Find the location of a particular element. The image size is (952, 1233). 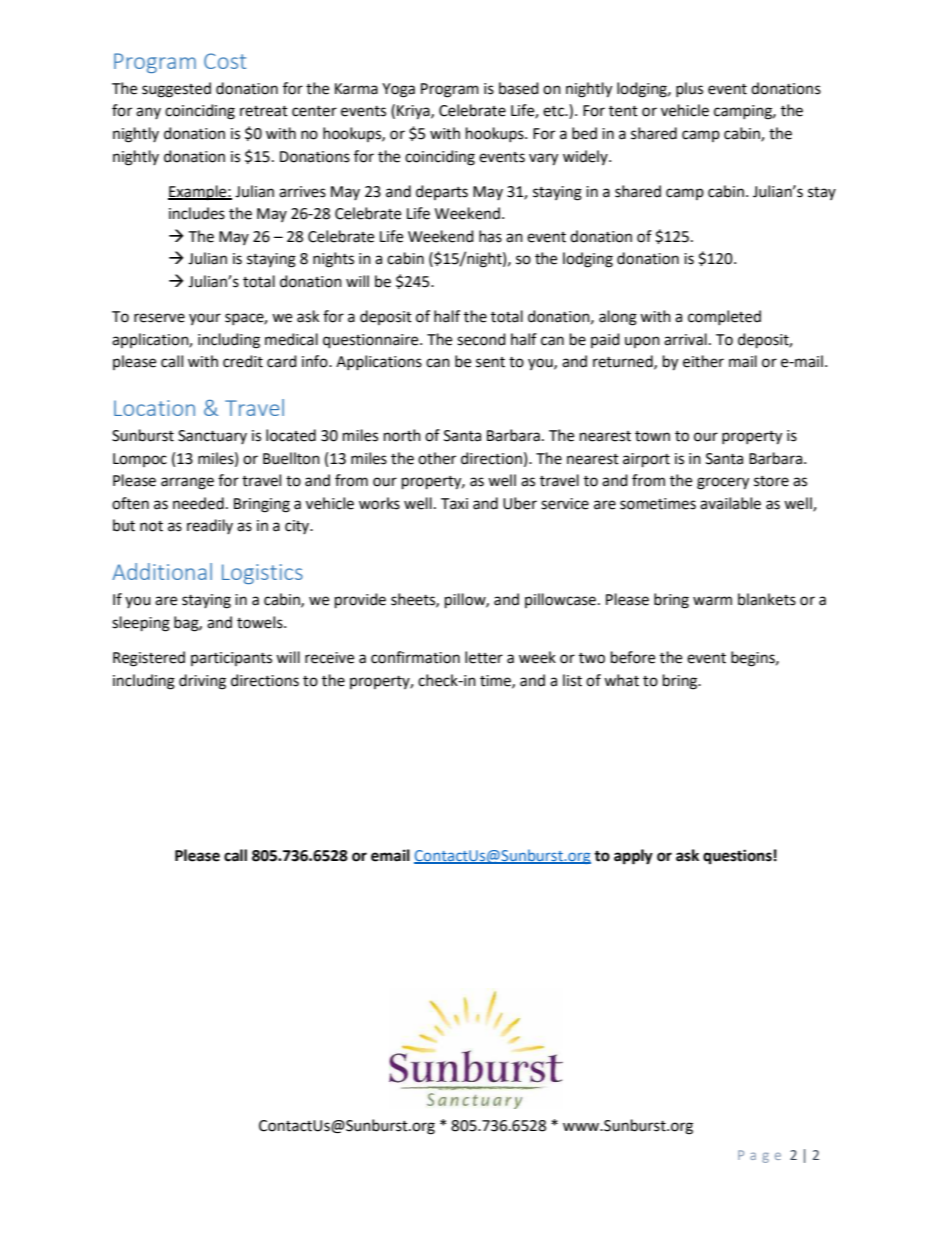

provide is located at coordinates (360, 601).
